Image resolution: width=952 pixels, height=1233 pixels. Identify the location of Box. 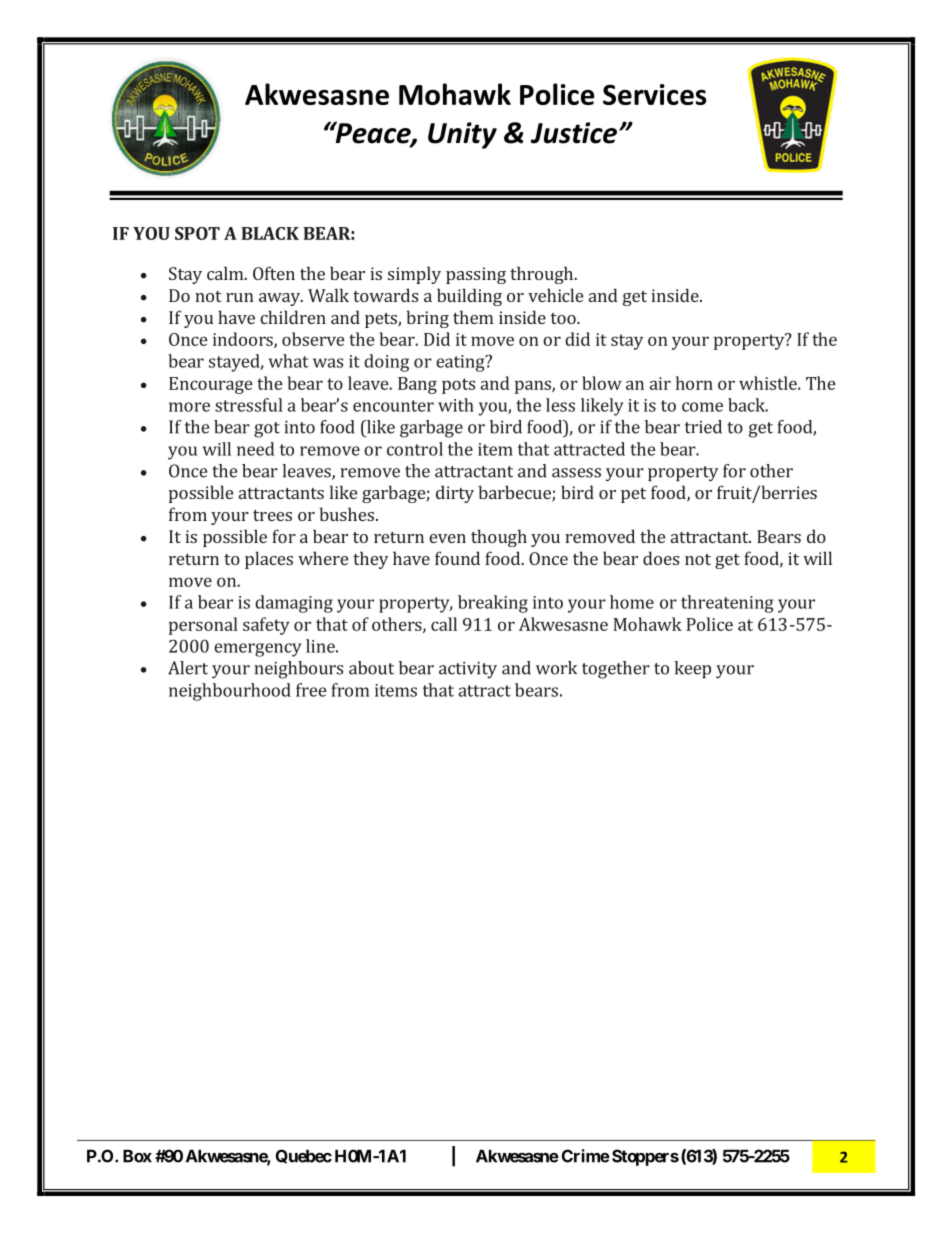
(137, 1156).
